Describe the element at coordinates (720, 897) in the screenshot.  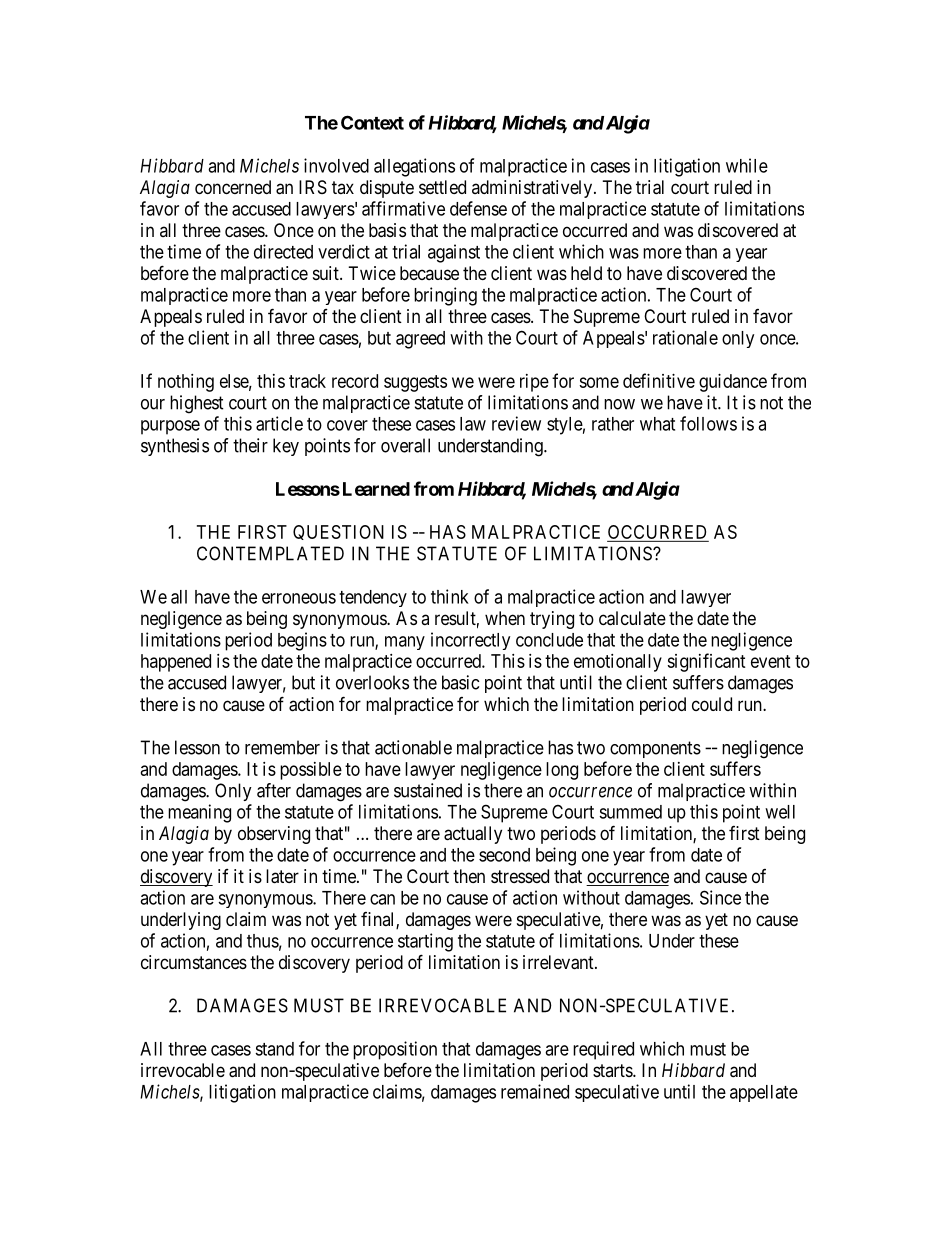
I see `Since` at that location.
